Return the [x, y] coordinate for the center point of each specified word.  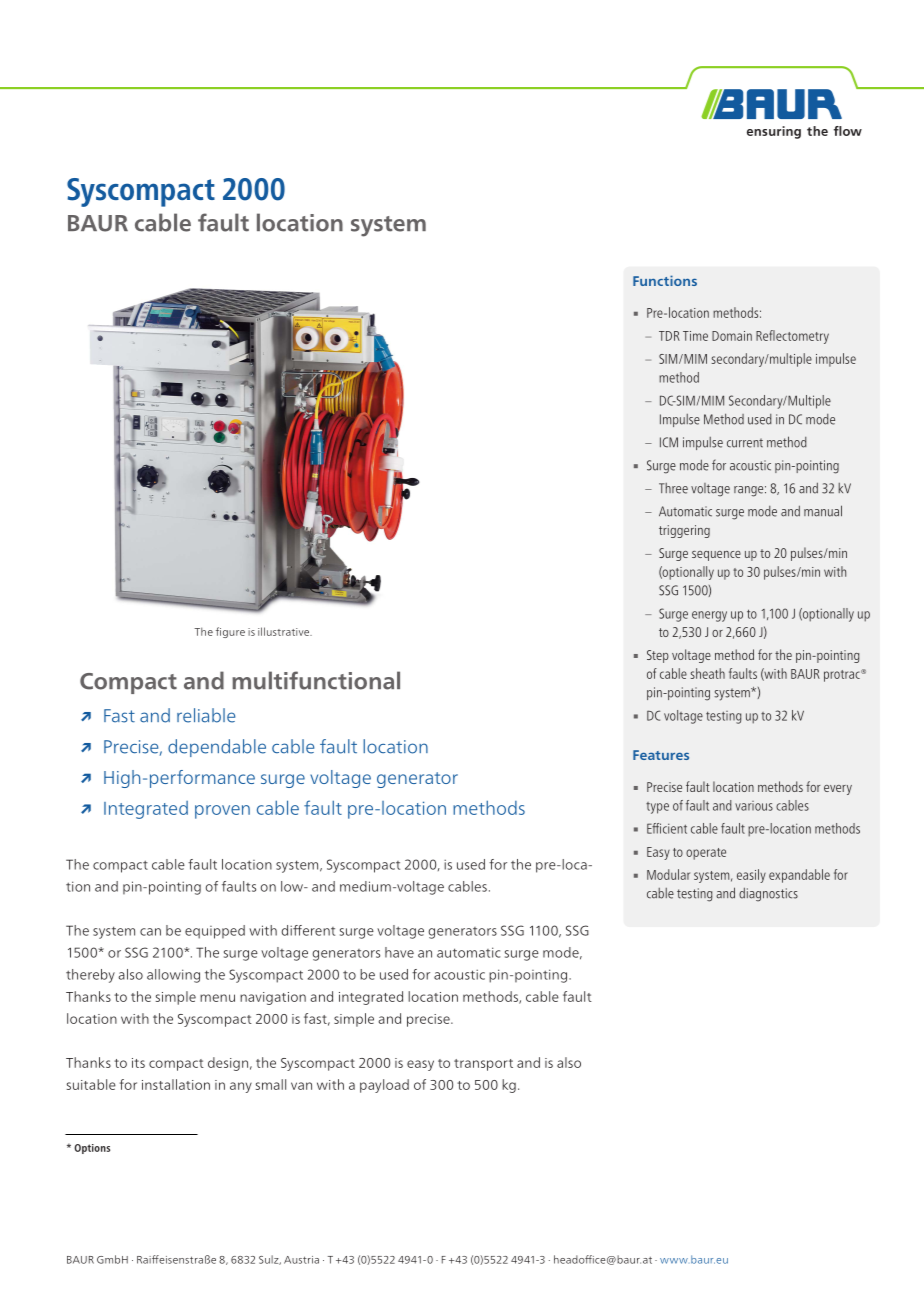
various [754, 806]
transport [483, 1065]
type [657, 808]
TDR [669, 336]
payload [384, 1086]
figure [230, 632]
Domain [732, 336]
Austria [301, 1260]
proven [222, 812]
